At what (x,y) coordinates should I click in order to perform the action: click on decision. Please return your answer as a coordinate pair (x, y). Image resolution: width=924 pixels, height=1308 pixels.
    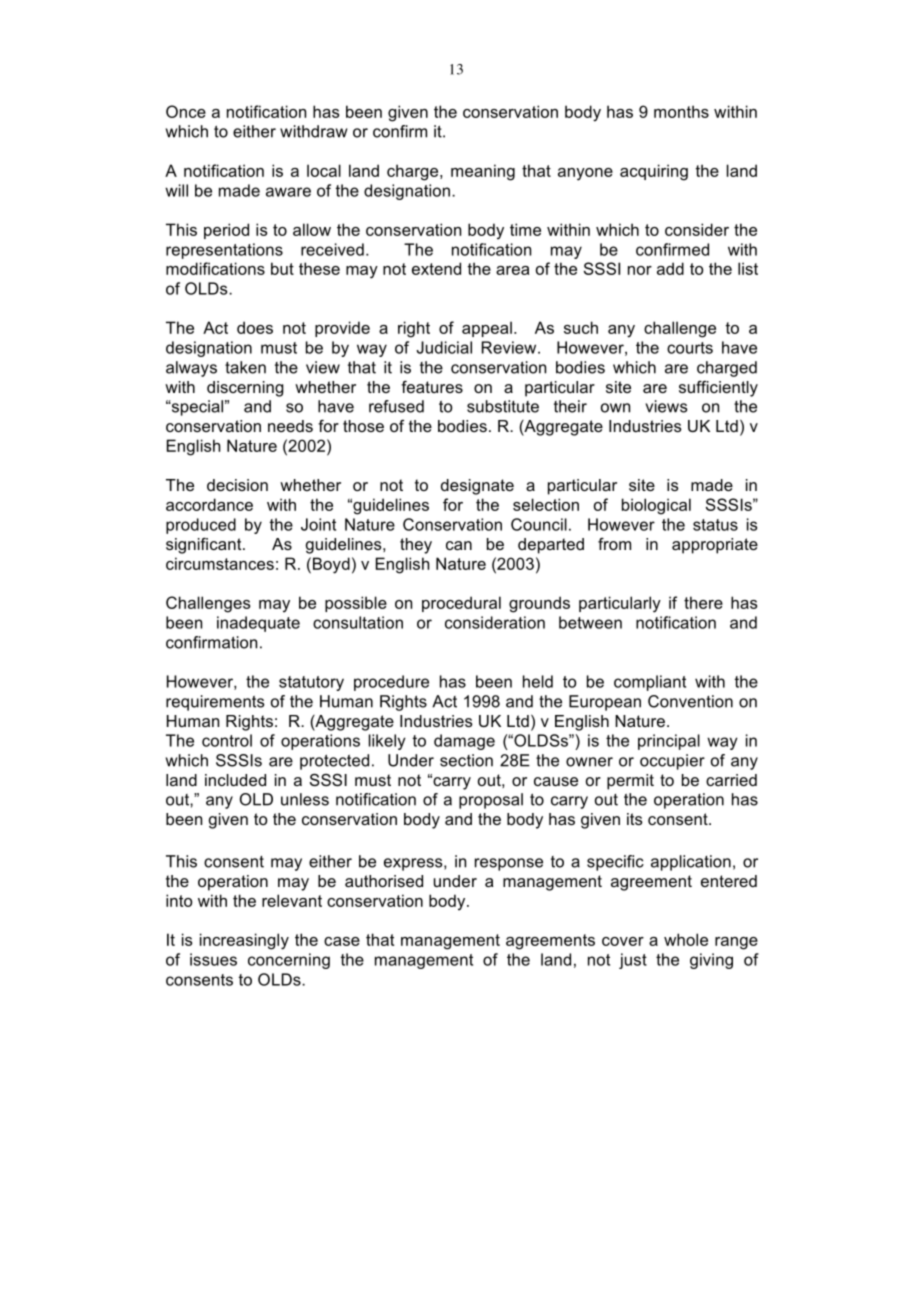
    Looking at the image, I should click on (237, 485).
